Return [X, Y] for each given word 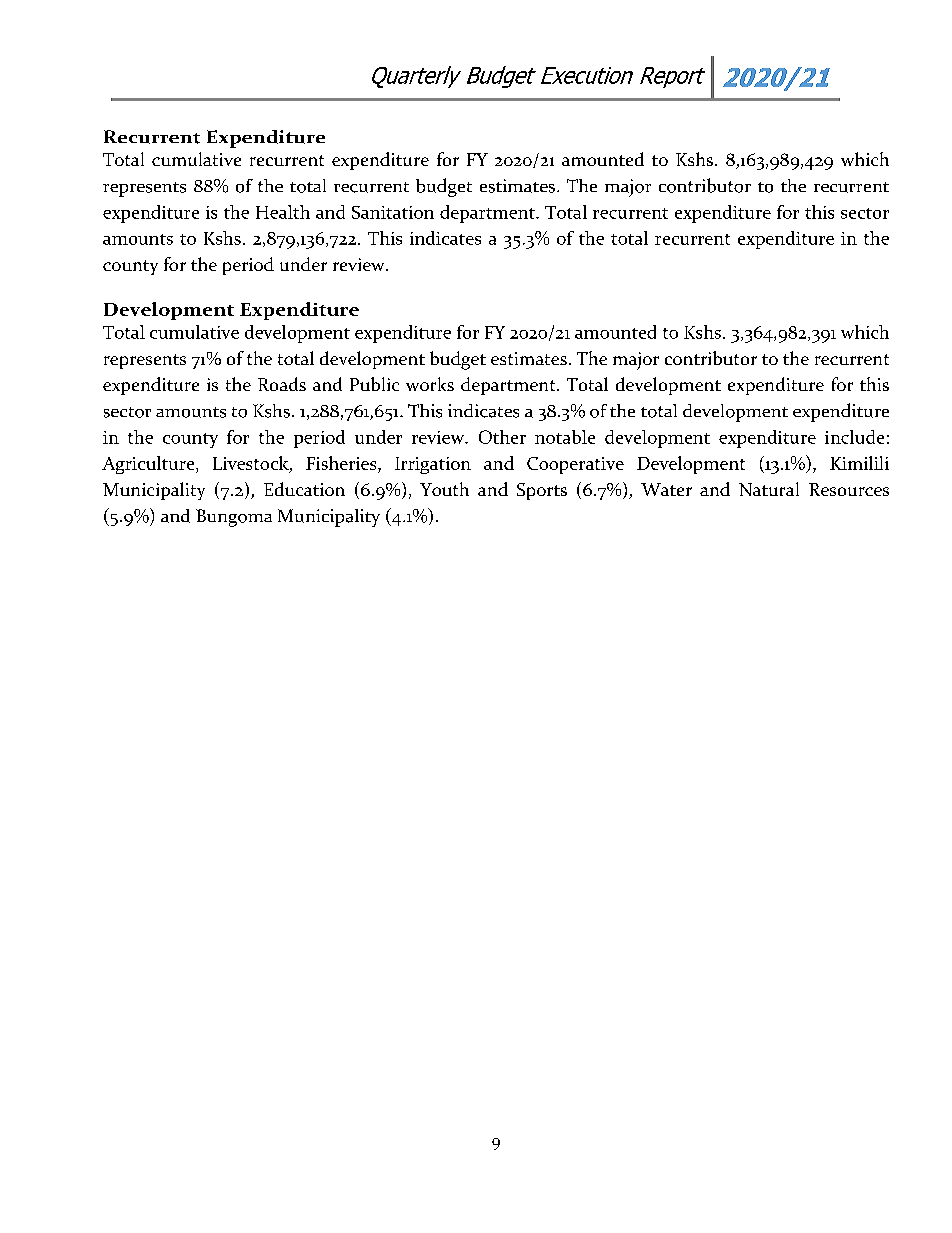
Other [502, 437]
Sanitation [393, 212]
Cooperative [575, 465]
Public [374, 384]
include [854, 437]
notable [565, 437]
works [430, 384]
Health [283, 212]
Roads [282, 384]
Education [304, 489]
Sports [542, 491]
